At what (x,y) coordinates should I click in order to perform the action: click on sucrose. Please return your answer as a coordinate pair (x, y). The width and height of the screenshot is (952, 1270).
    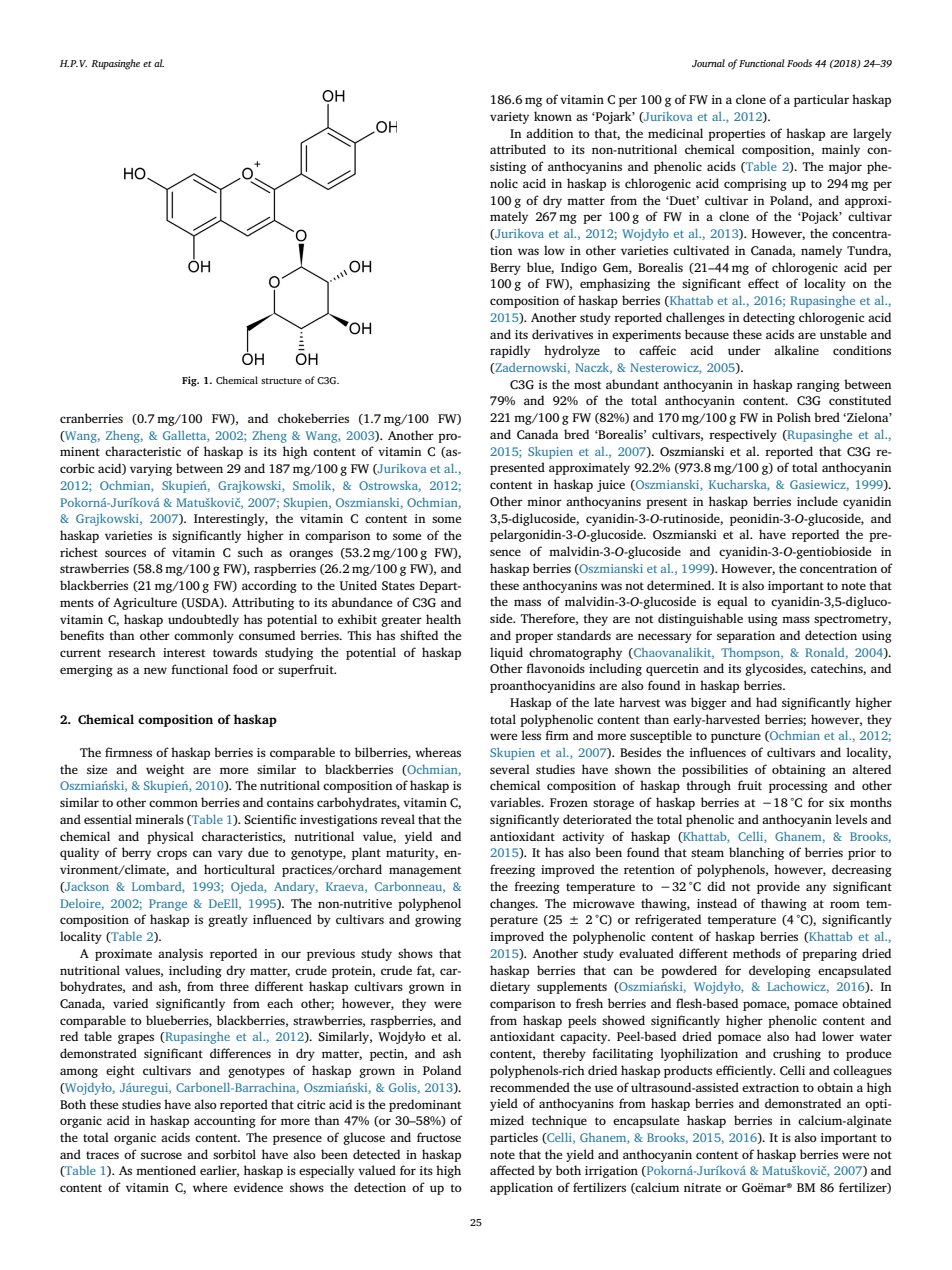
    Looking at the image, I should click on (161, 1155).
